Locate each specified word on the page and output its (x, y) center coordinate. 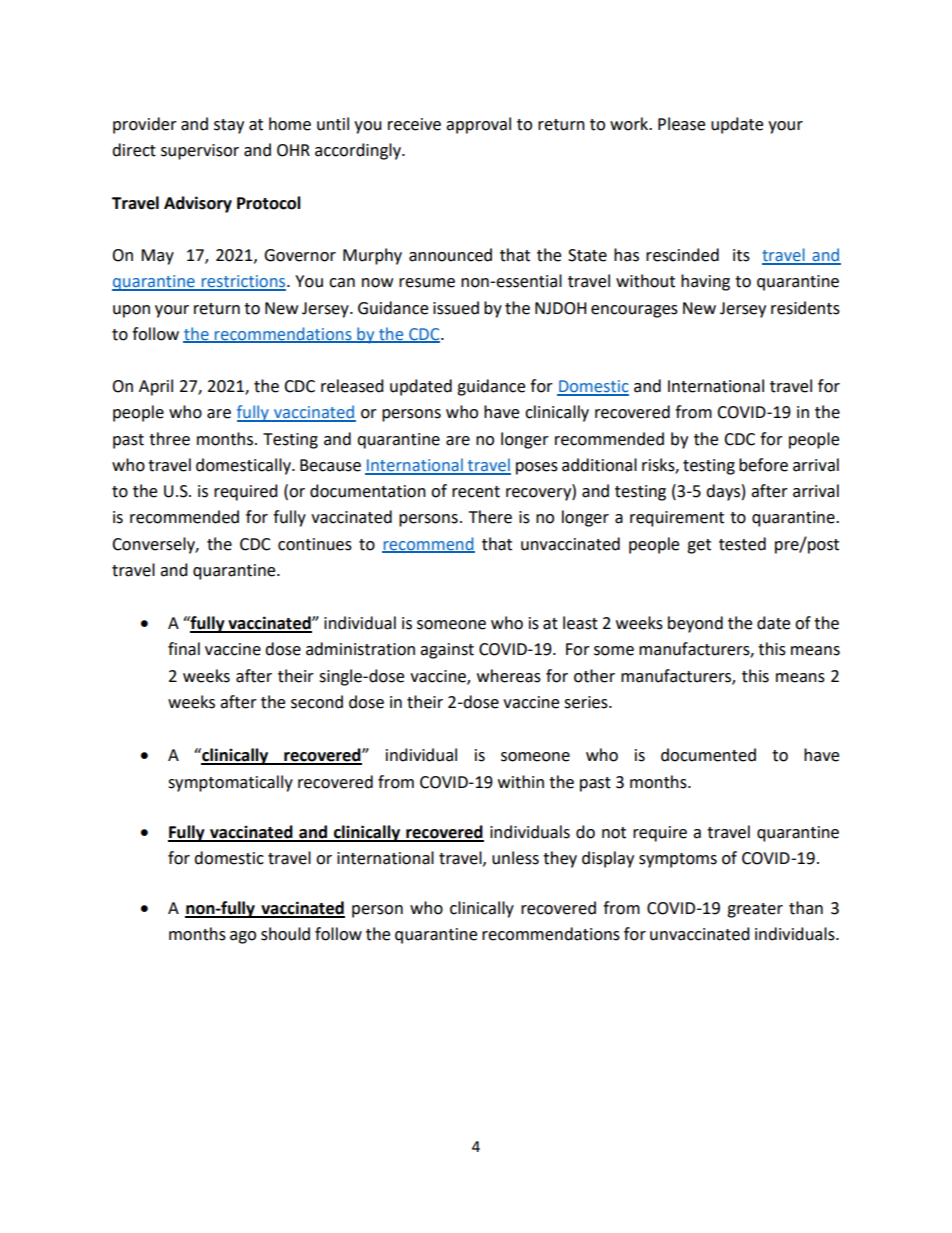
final (184, 649)
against (447, 651)
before (763, 465)
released (352, 386)
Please (681, 124)
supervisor (200, 152)
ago (243, 937)
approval (478, 125)
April (156, 387)
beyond (695, 624)
